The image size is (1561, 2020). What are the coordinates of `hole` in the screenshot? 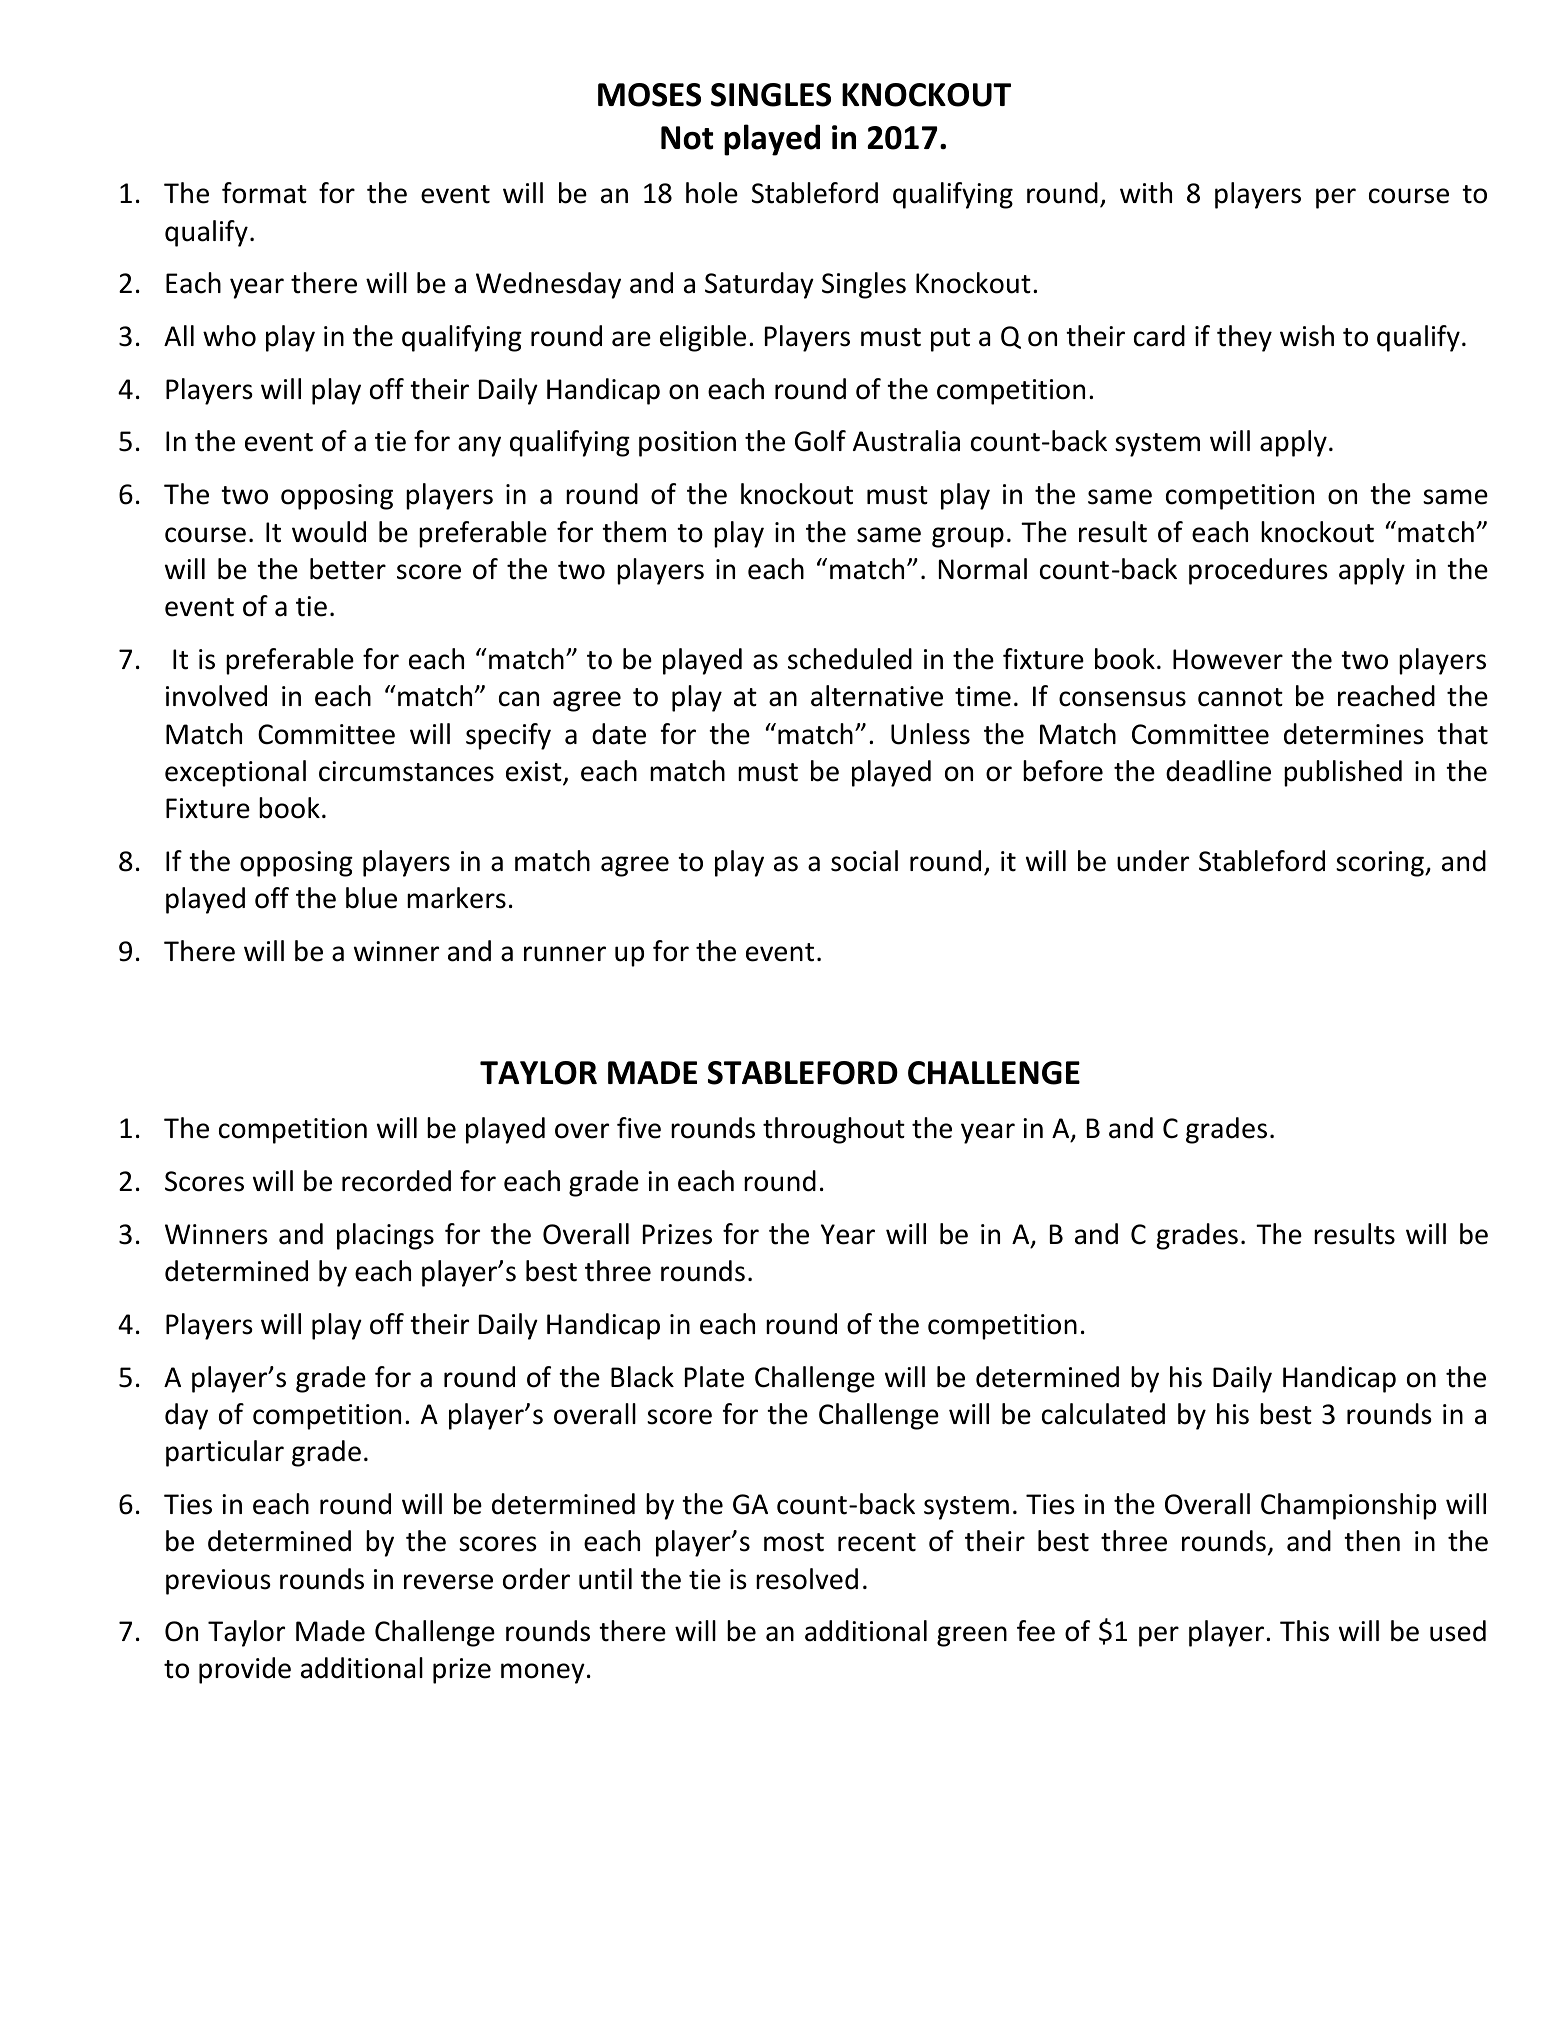 It's located at (712, 193).
